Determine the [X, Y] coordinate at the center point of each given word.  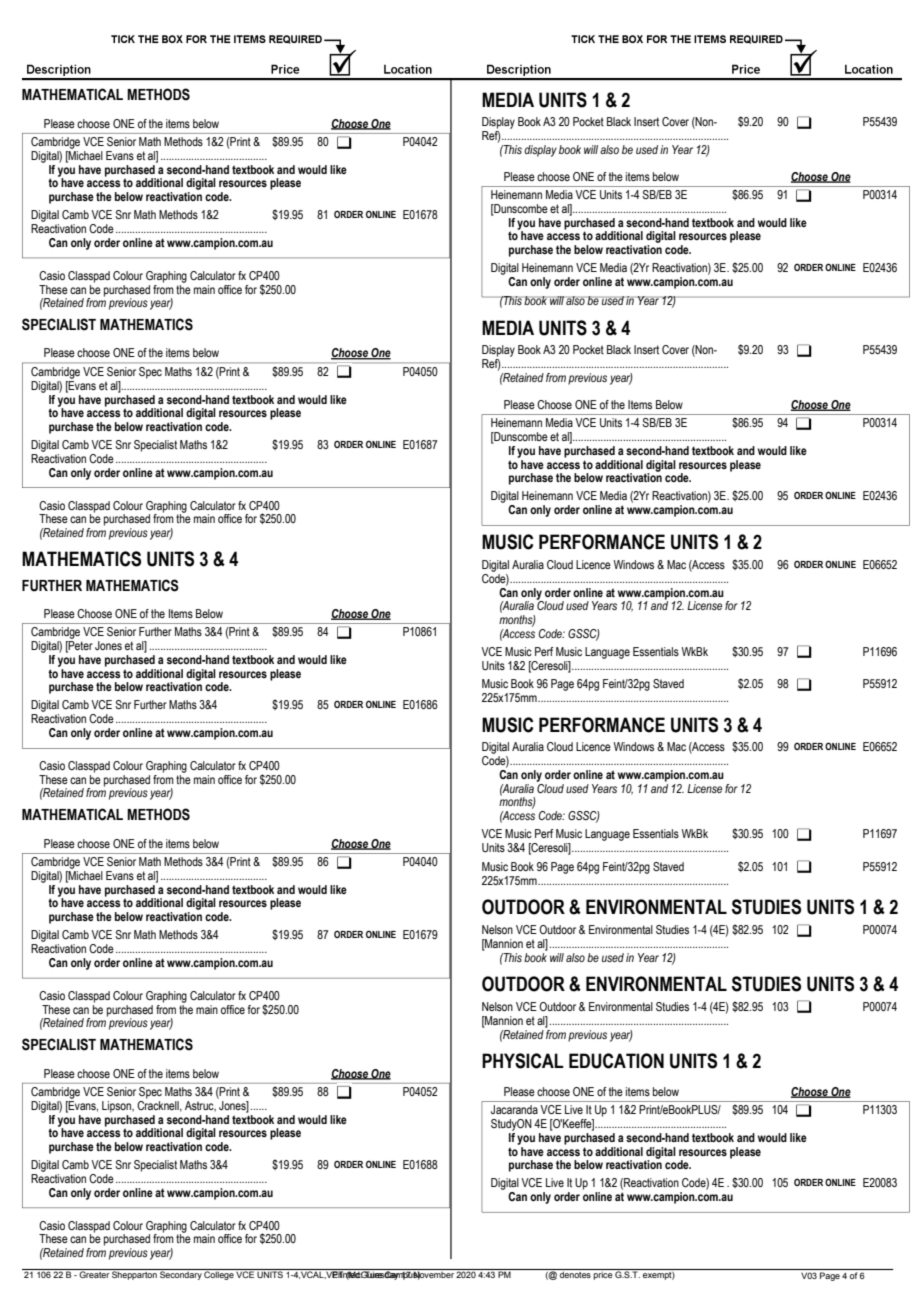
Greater [94, 1273]
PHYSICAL [523, 1061]
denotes [575, 1273]
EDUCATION [616, 1061]
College [219, 1274]
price [603, 1274]
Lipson [117, 1107]
